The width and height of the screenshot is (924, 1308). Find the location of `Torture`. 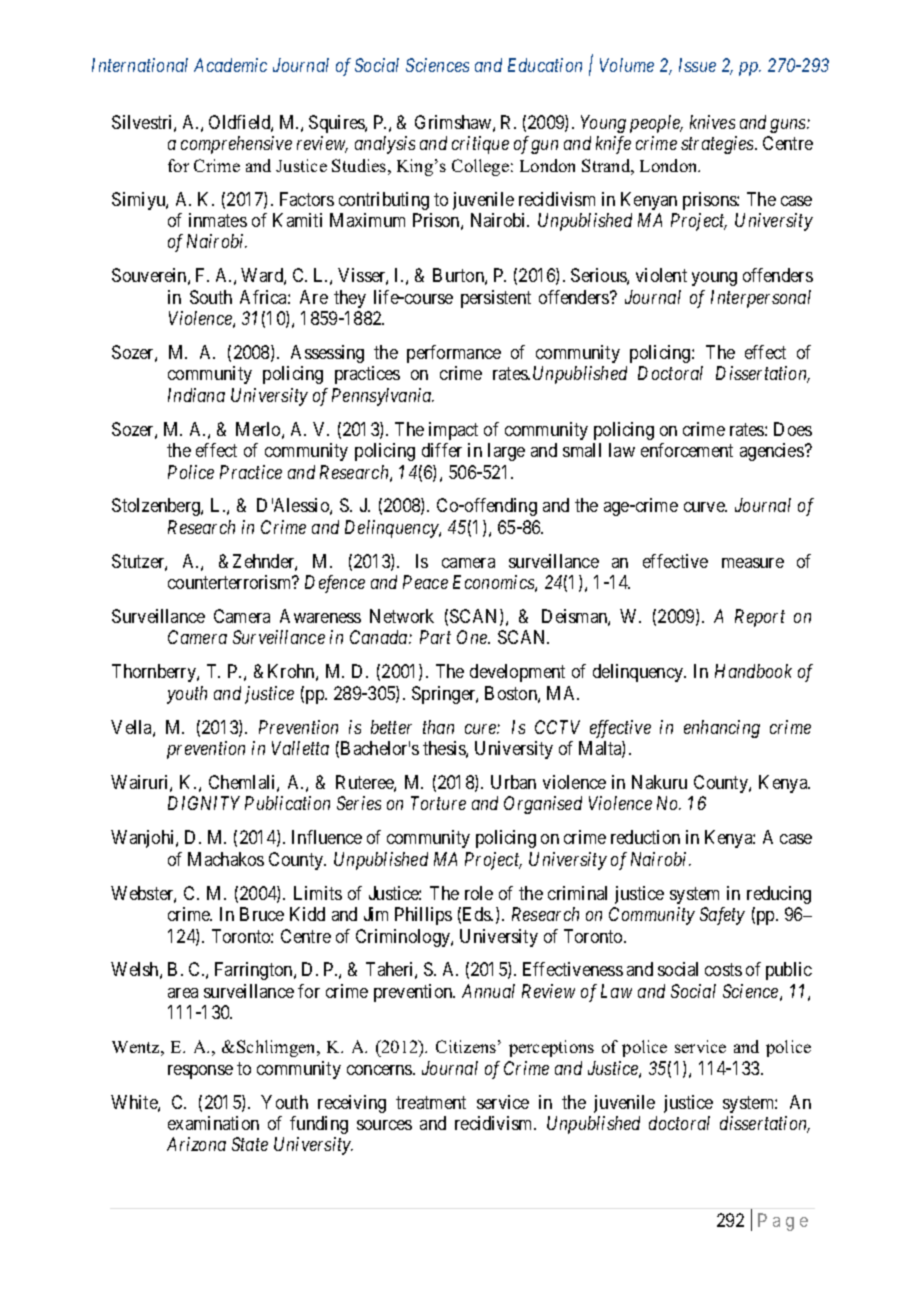

Torture is located at coordinates (438, 803).
